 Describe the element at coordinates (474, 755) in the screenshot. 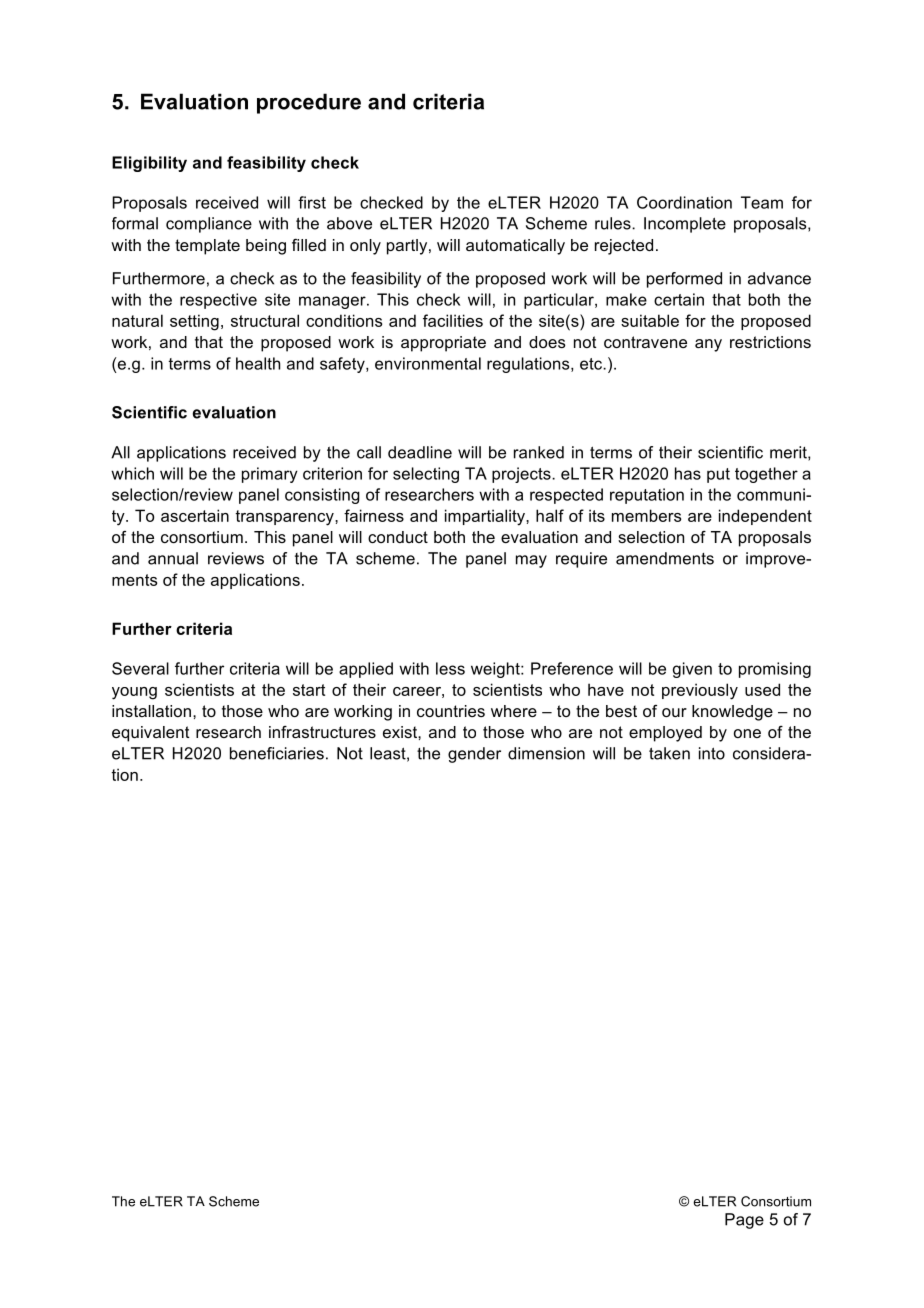

I see `gender` at that location.
